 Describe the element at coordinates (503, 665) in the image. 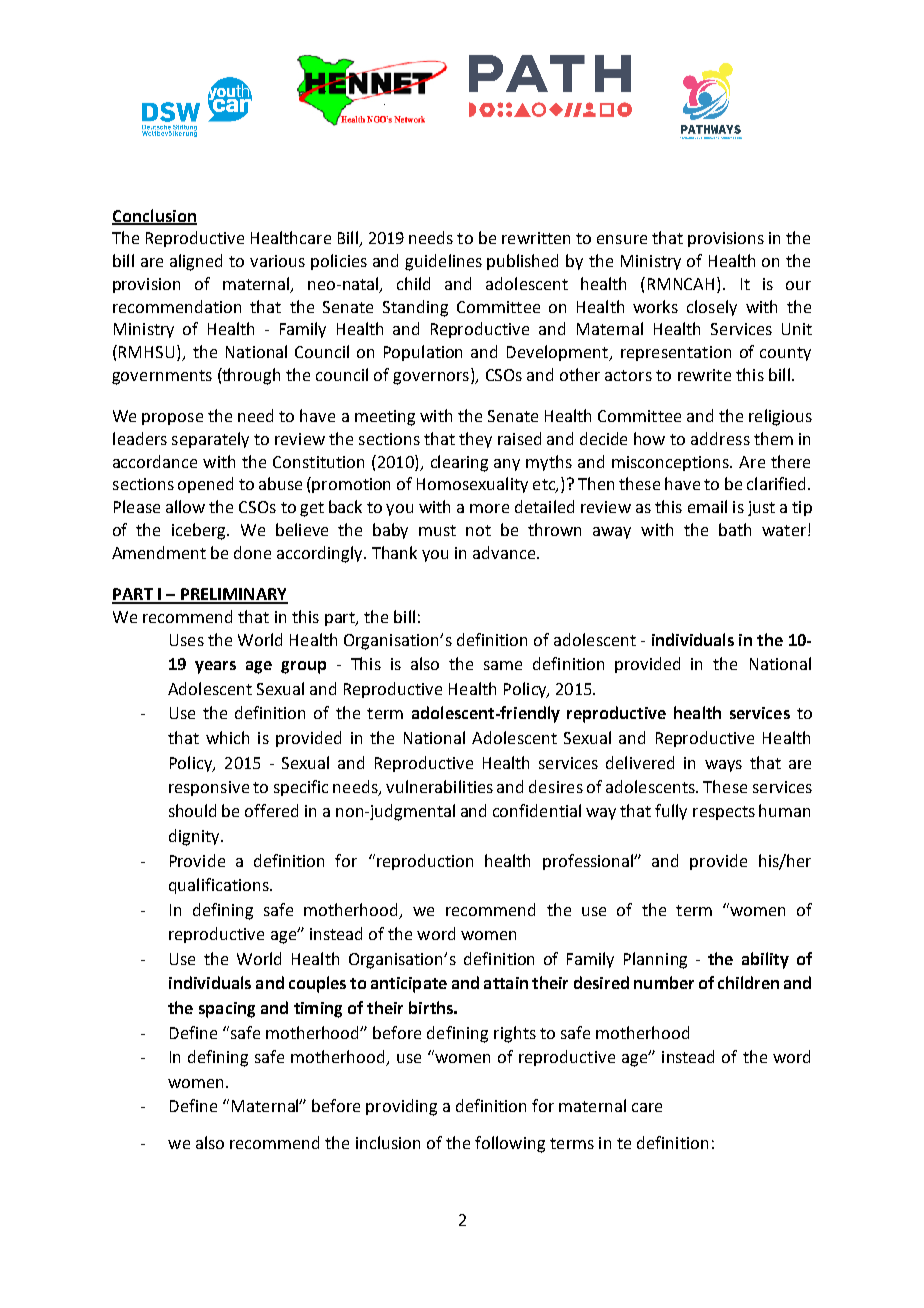

I see `same` at that location.
